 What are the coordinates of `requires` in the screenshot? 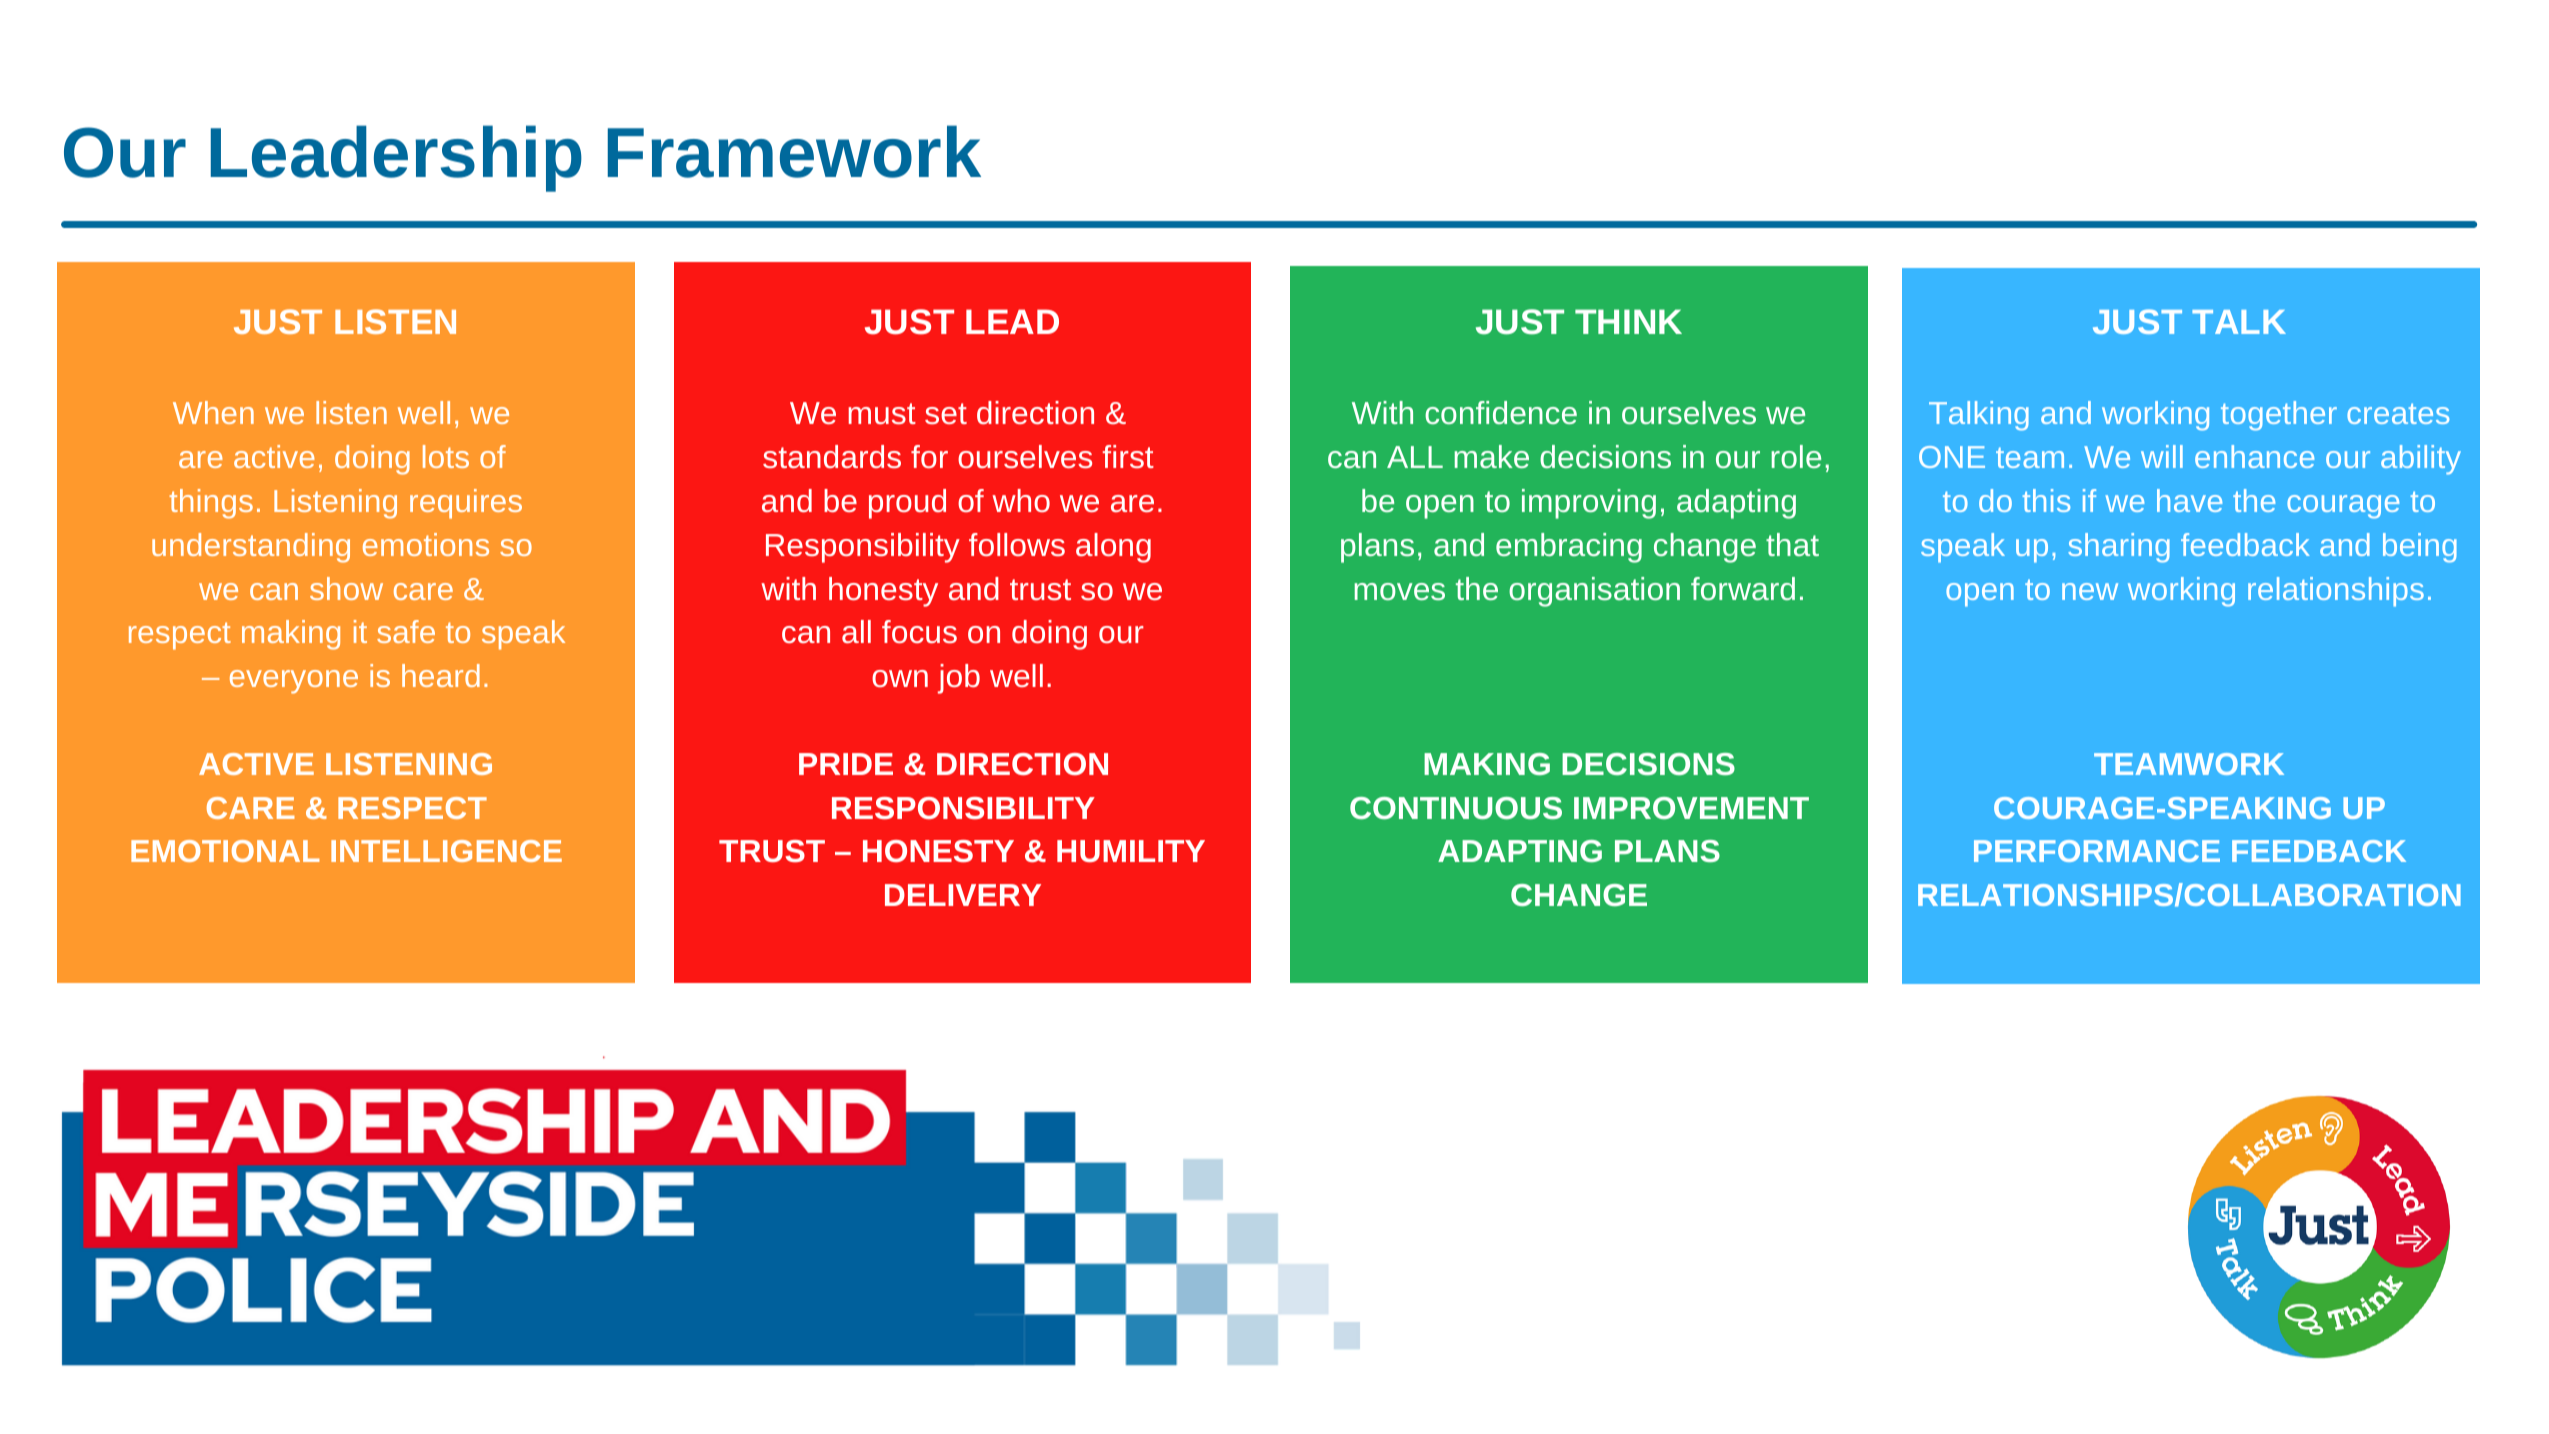 It's located at (466, 504).
